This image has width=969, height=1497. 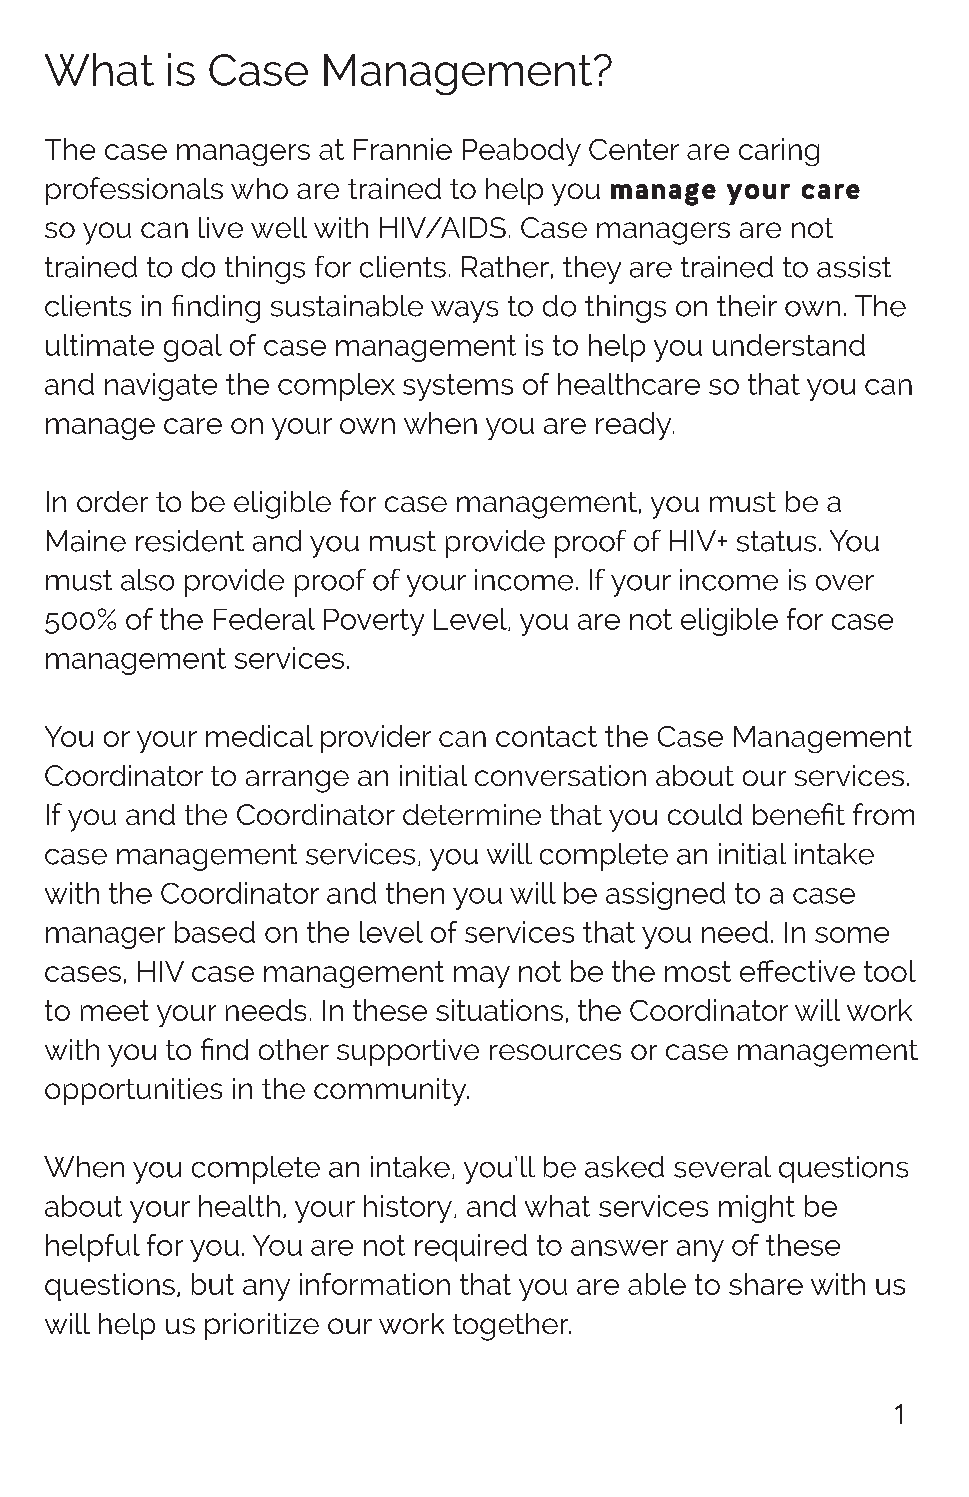 I want to click on contact, so click(x=546, y=736).
